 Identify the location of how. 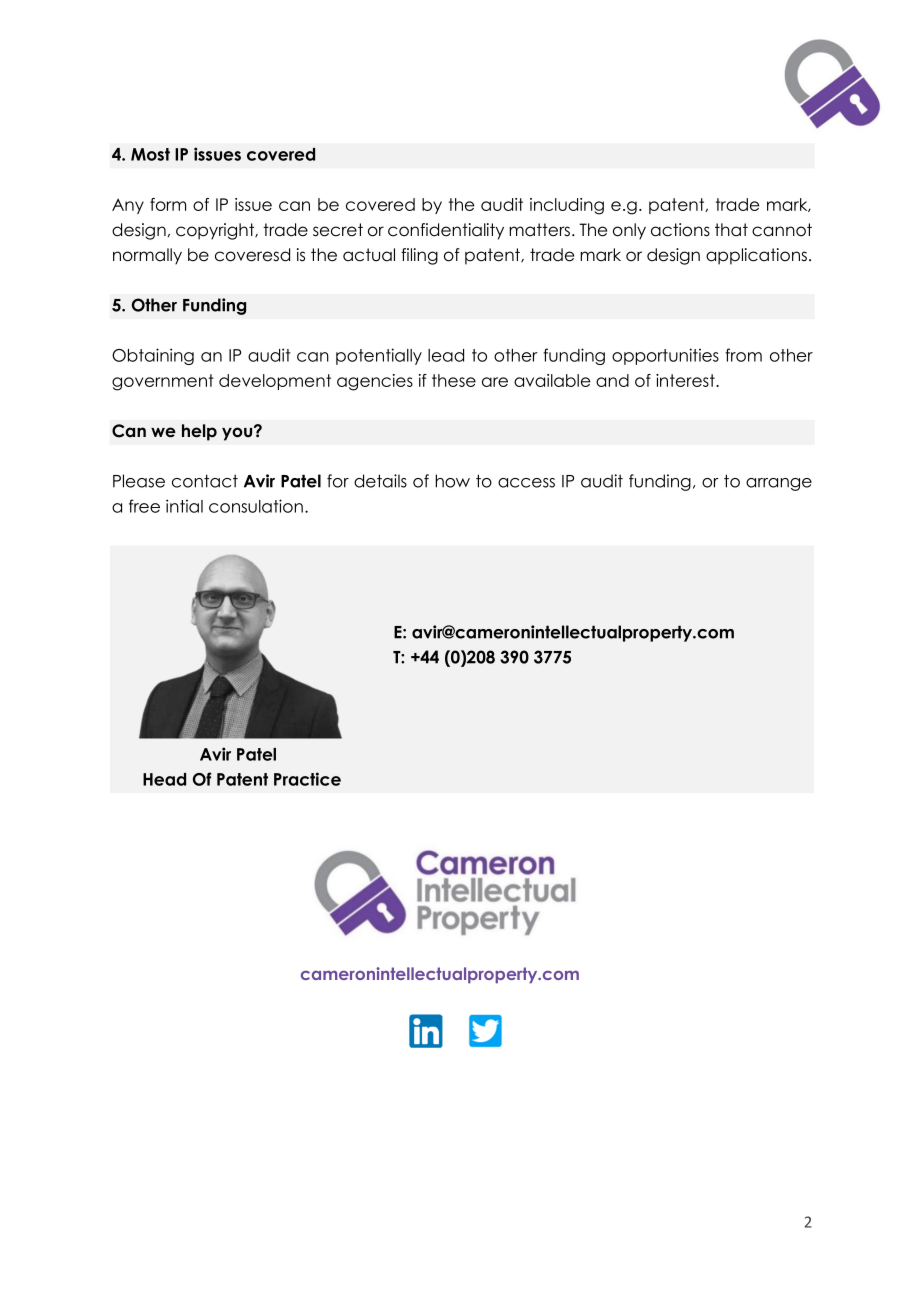
(452, 481).
